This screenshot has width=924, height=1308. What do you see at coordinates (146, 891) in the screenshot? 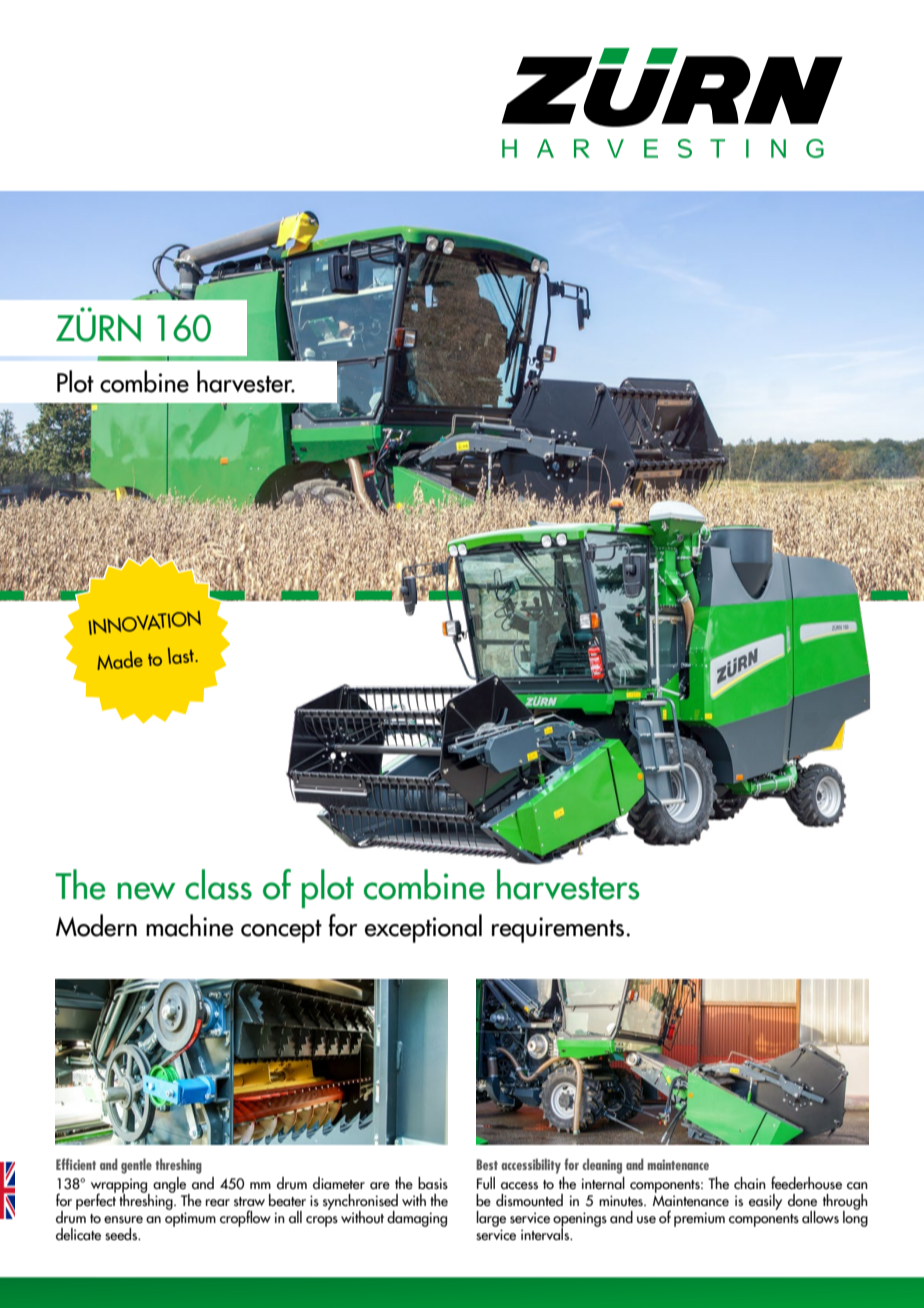
I see `new` at bounding box center [146, 891].
